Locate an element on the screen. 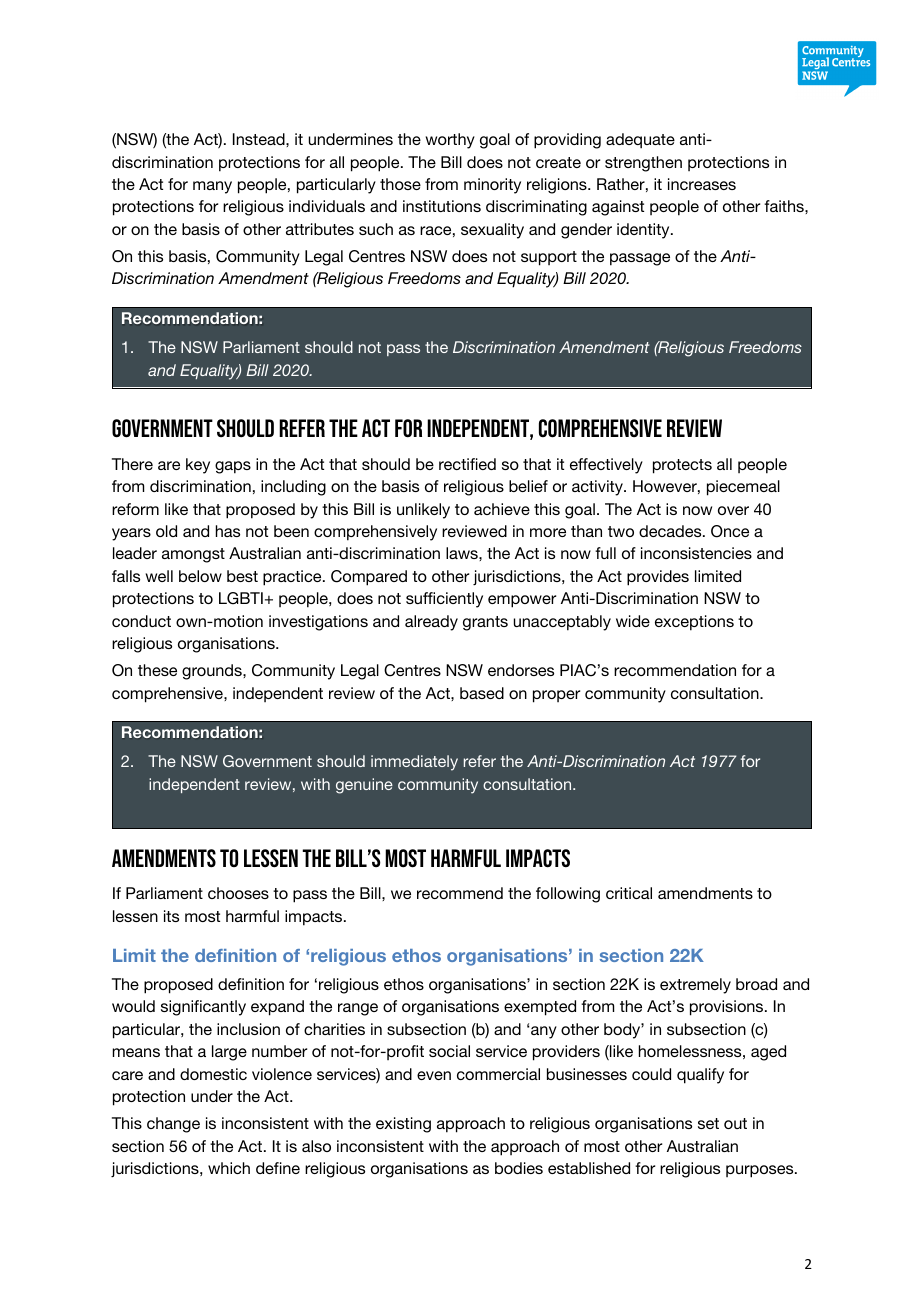 The width and height of the screenshot is (924, 1308). already is located at coordinates (431, 623).
